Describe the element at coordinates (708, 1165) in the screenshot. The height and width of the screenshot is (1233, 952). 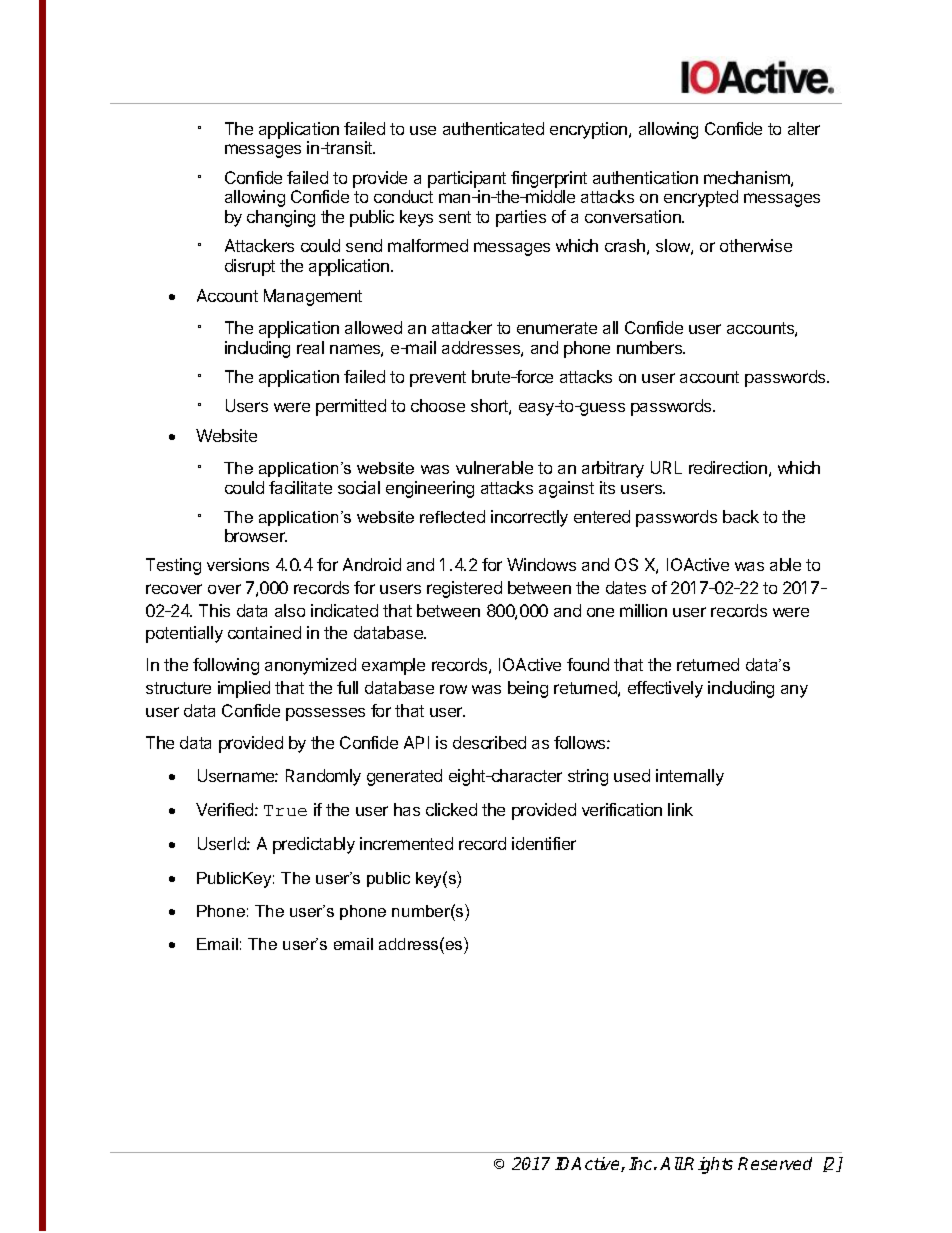
I see `Rights` at that location.
